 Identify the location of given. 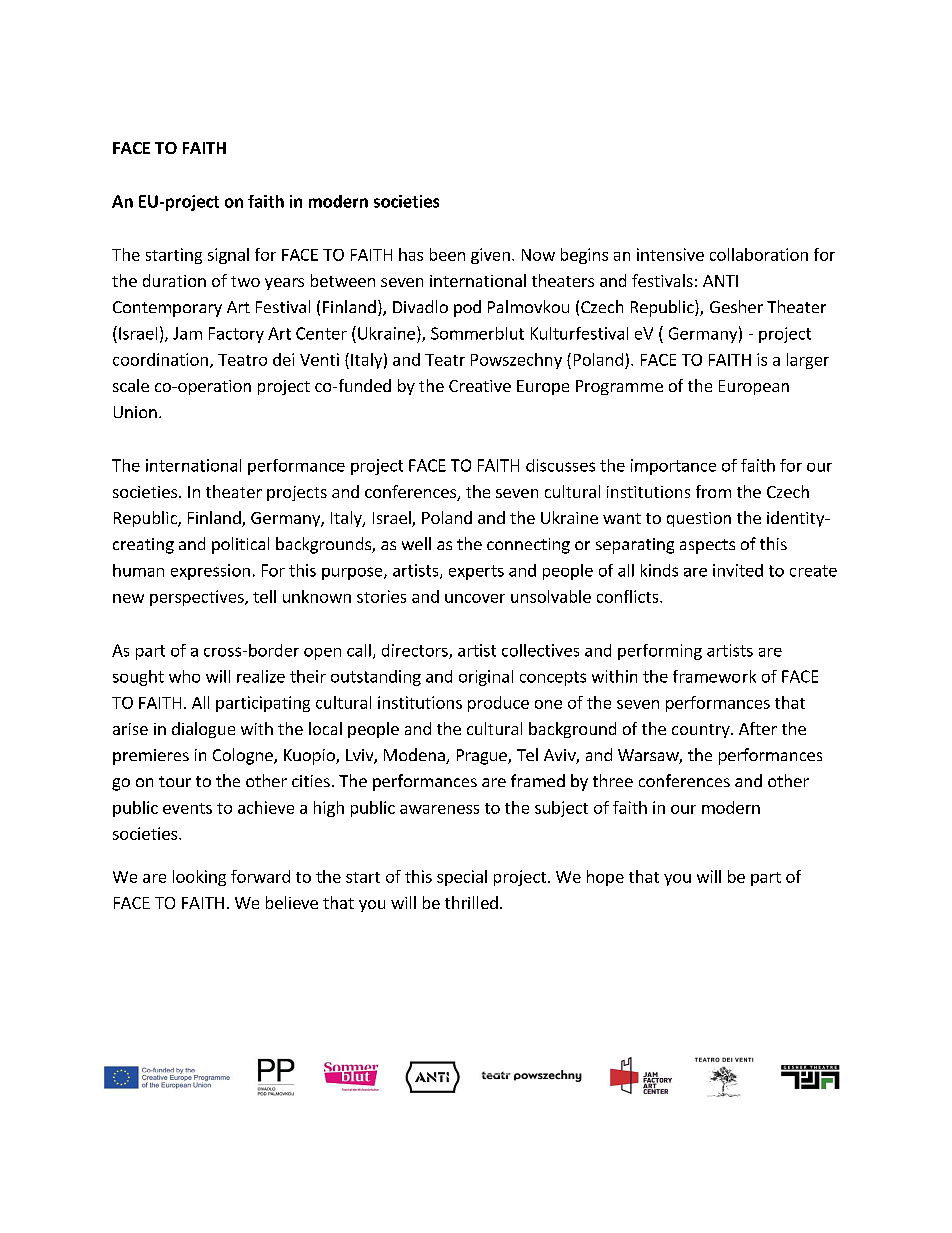
(490, 256).
